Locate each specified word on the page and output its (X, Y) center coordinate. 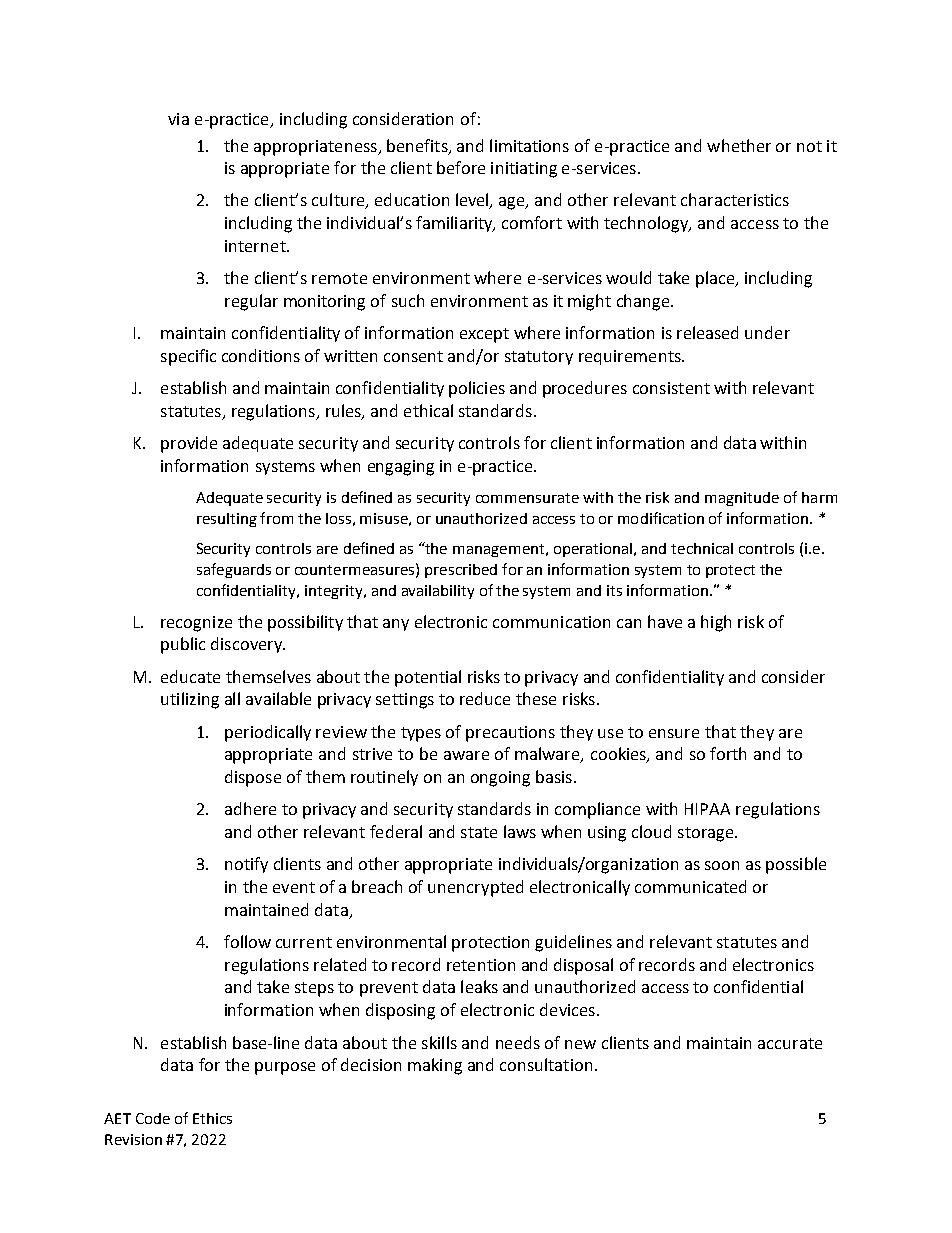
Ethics (212, 1118)
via (178, 119)
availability (438, 592)
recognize (196, 624)
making (435, 1066)
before (461, 167)
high (716, 623)
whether (739, 145)
